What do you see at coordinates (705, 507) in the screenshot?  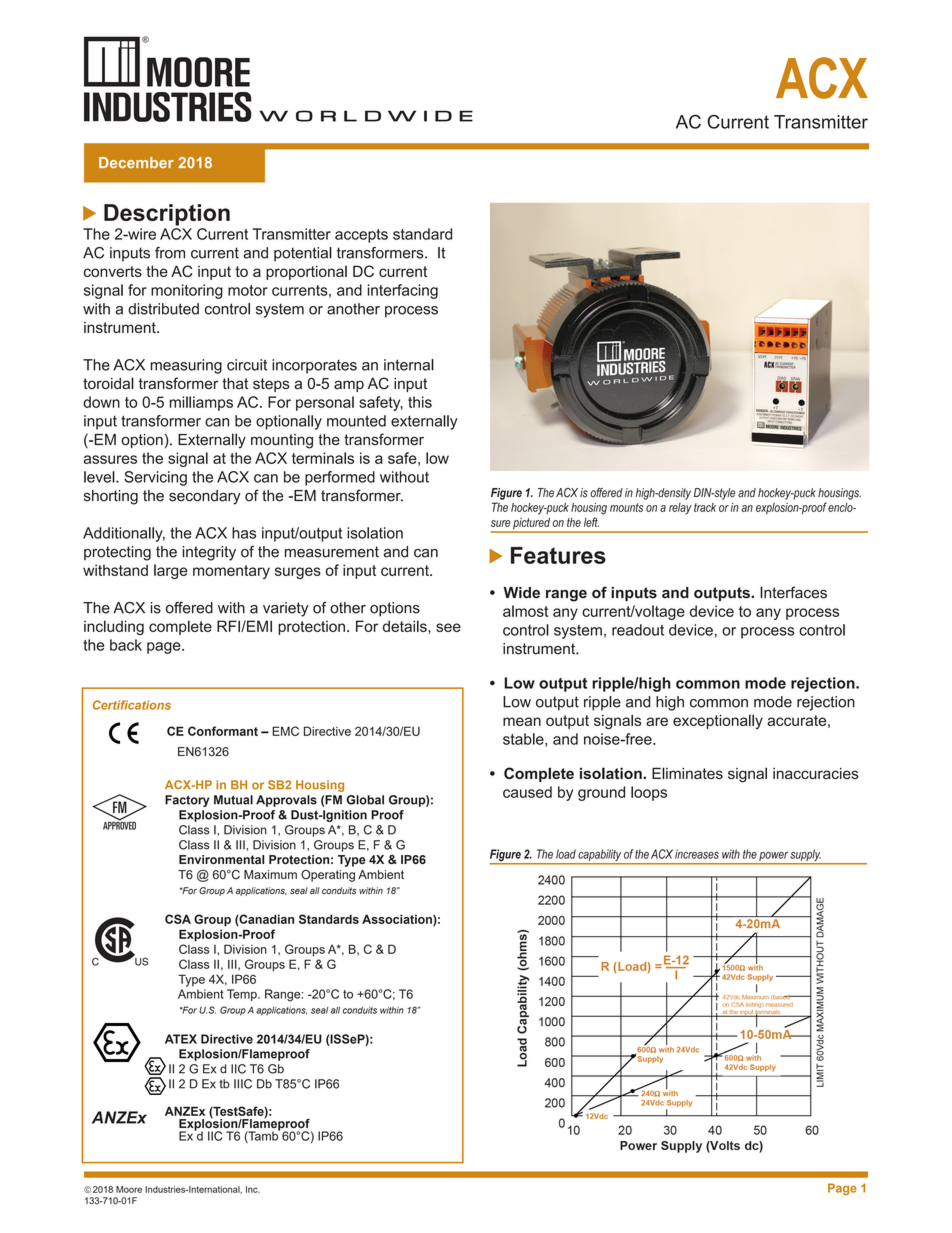 I see `track` at bounding box center [705, 507].
